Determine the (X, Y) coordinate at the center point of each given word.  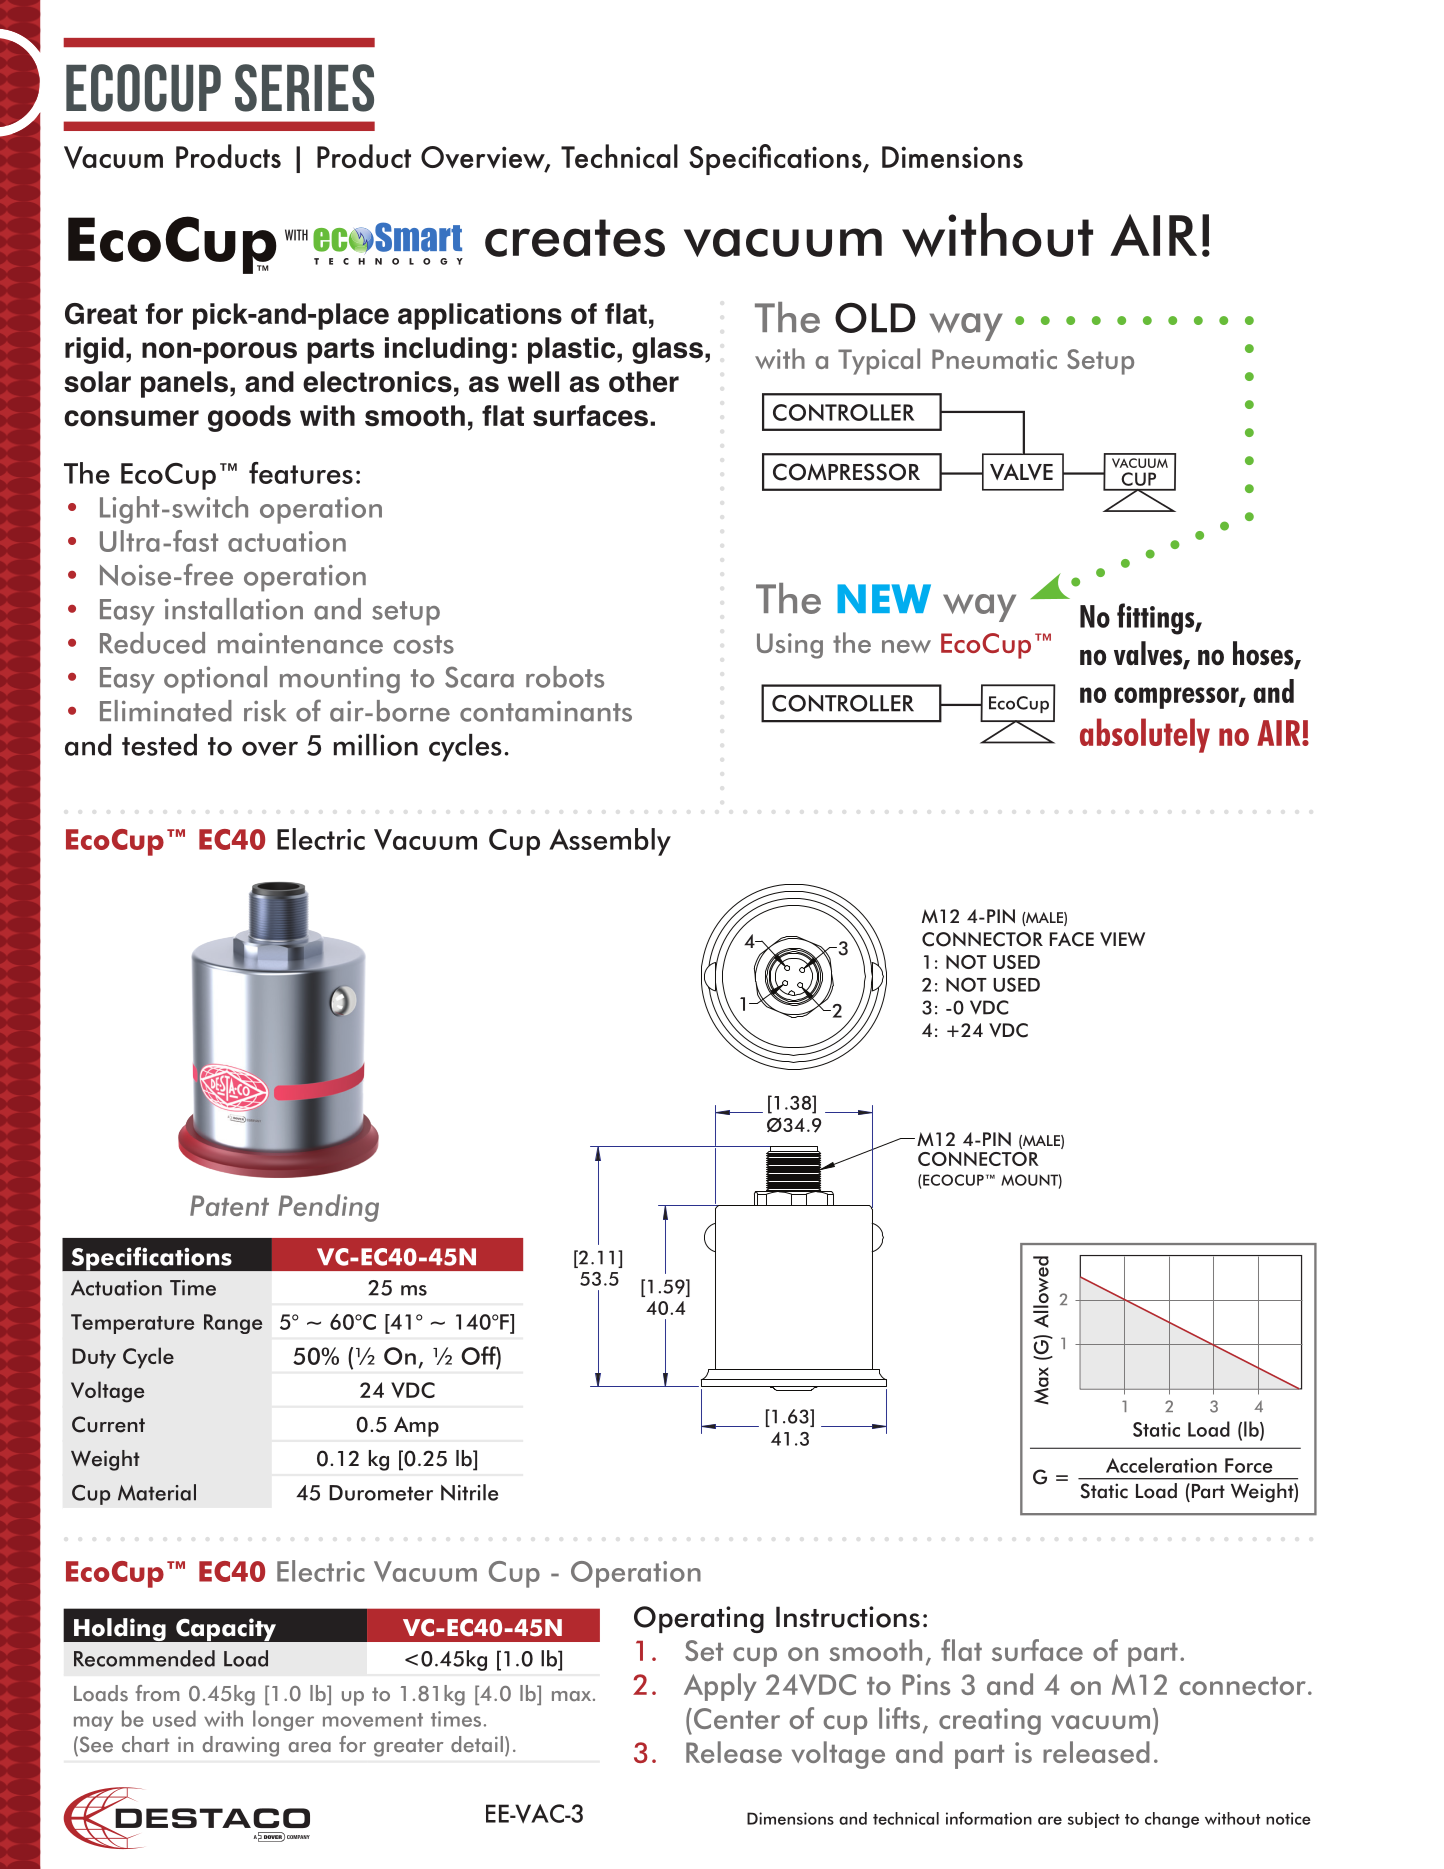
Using (790, 646)
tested (159, 745)
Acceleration (1161, 1465)
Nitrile (469, 1492)
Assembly (610, 842)
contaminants (546, 711)
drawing (240, 1746)
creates (575, 238)
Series (304, 88)
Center (735, 1718)
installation (234, 609)
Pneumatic (994, 359)
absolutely (1145, 735)
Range (233, 1324)
